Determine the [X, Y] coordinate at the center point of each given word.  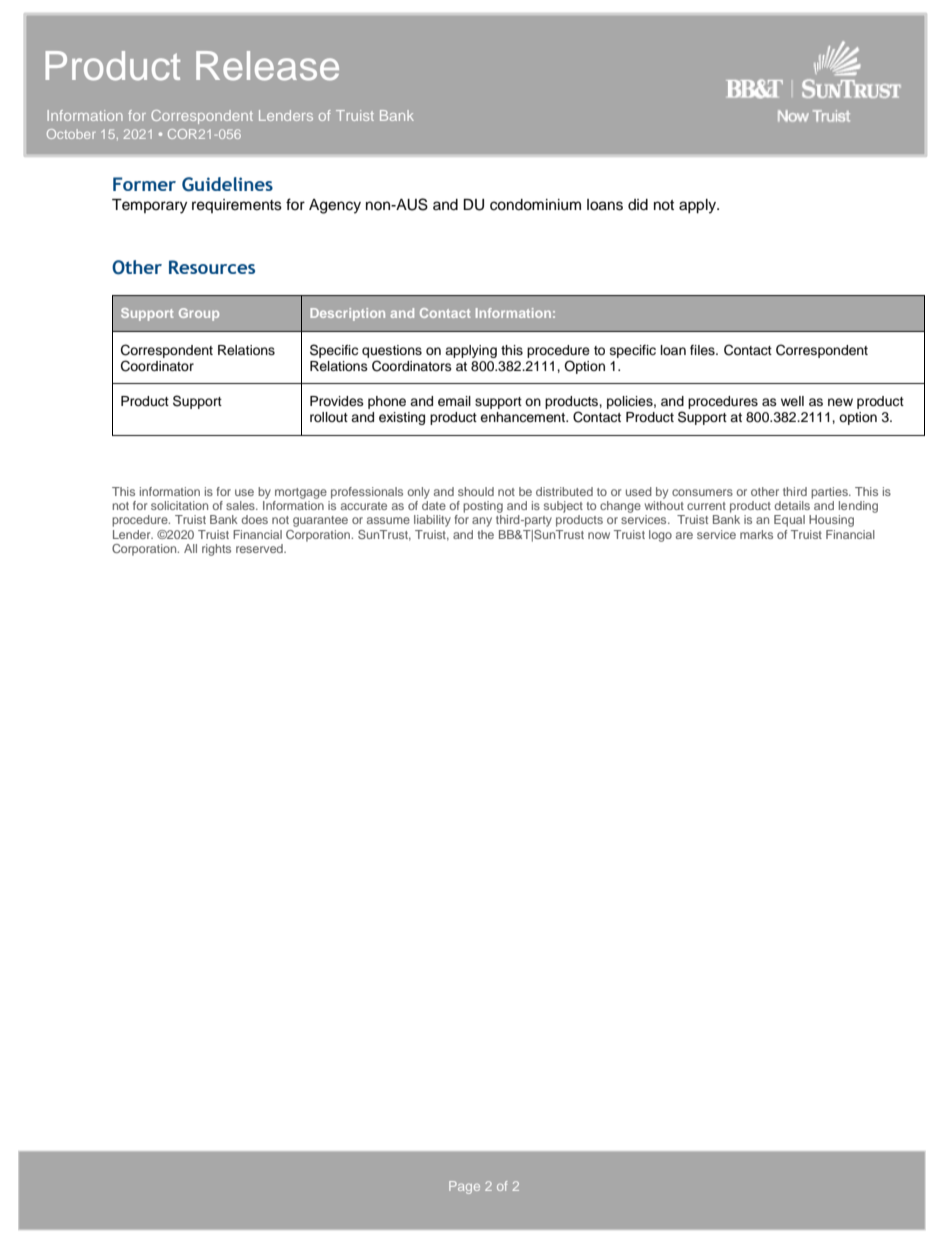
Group [199, 314]
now [599, 535]
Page [464, 1187]
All [190, 548]
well [792, 401]
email [454, 401]
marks [756, 534]
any [482, 522]
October [71, 134]
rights [216, 550]
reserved [260, 548]
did [638, 205]
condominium [535, 205]
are [684, 535]
